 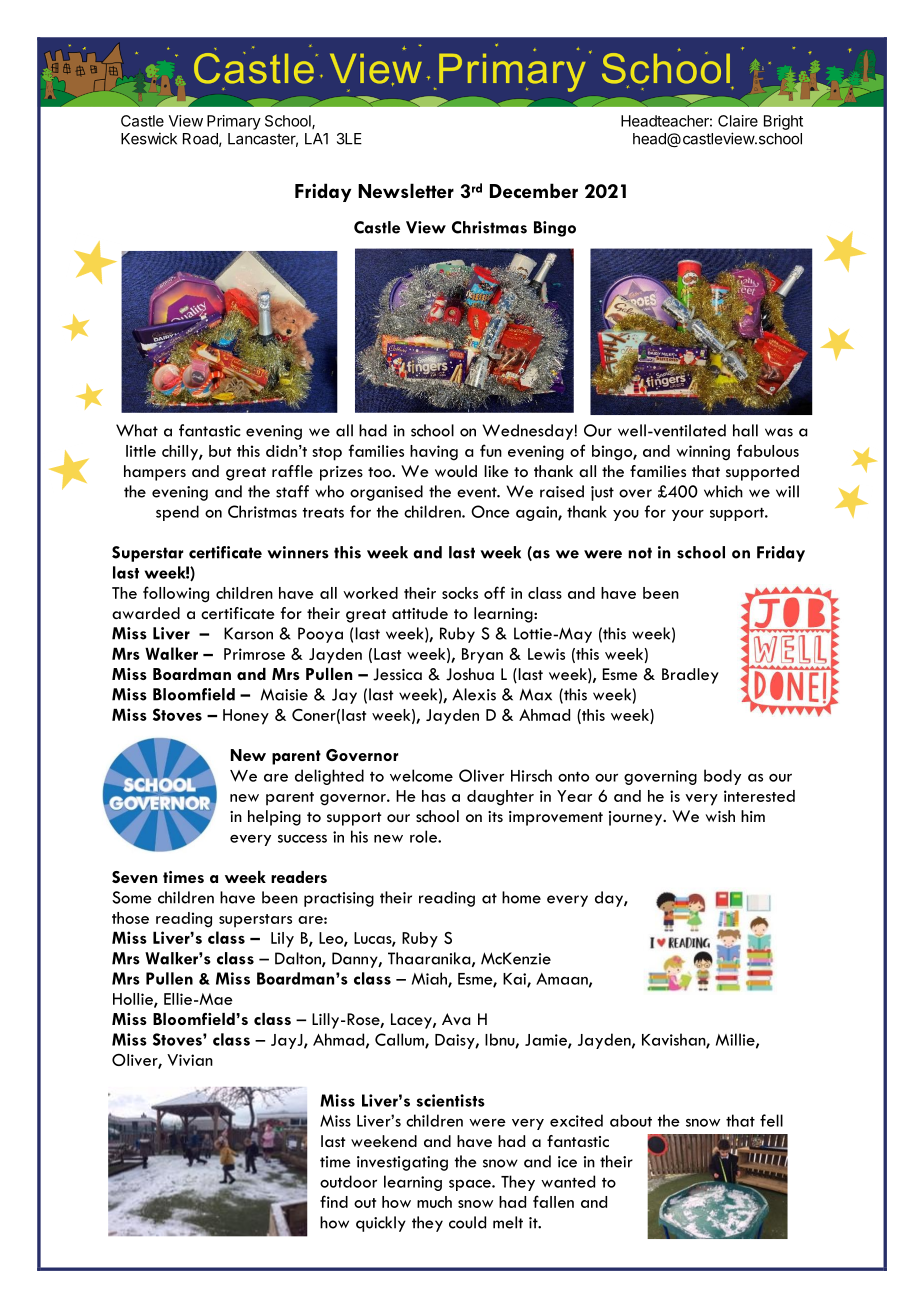 I want to click on but, so click(x=220, y=451).
